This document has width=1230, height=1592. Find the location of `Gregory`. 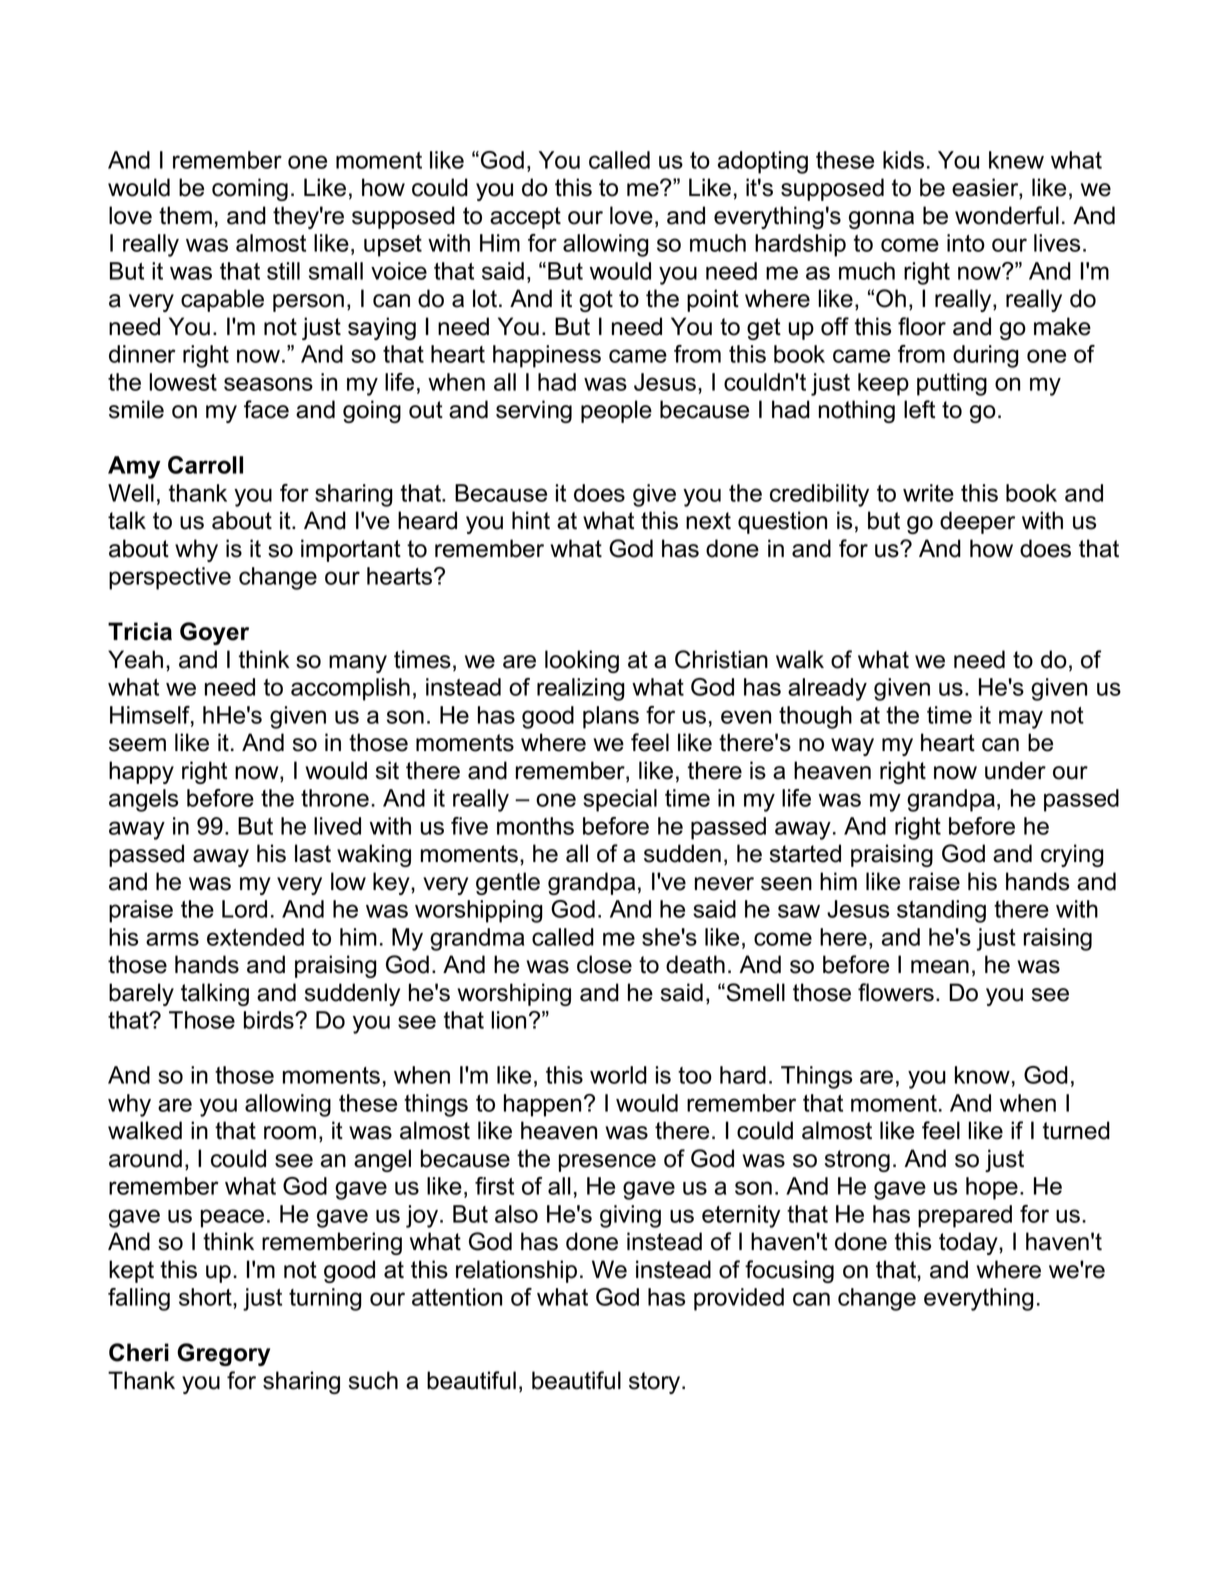

Gregory is located at coordinates (223, 1354).
